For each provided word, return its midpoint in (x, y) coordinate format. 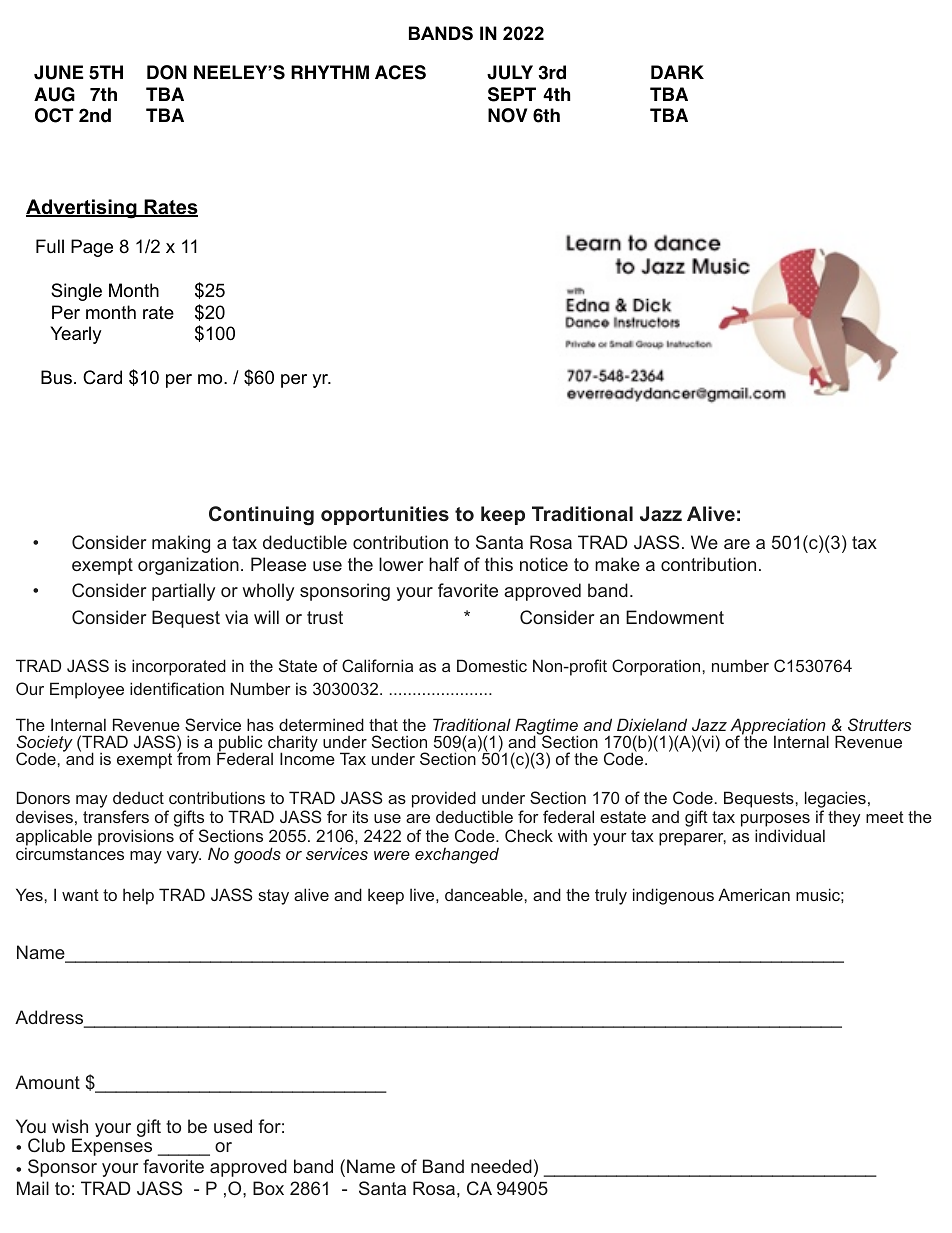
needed (501, 1166)
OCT (54, 115)
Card (102, 377)
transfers (116, 816)
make (617, 564)
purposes (775, 820)
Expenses (112, 1146)
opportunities (385, 515)
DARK (677, 72)
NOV (507, 115)
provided (444, 799)
